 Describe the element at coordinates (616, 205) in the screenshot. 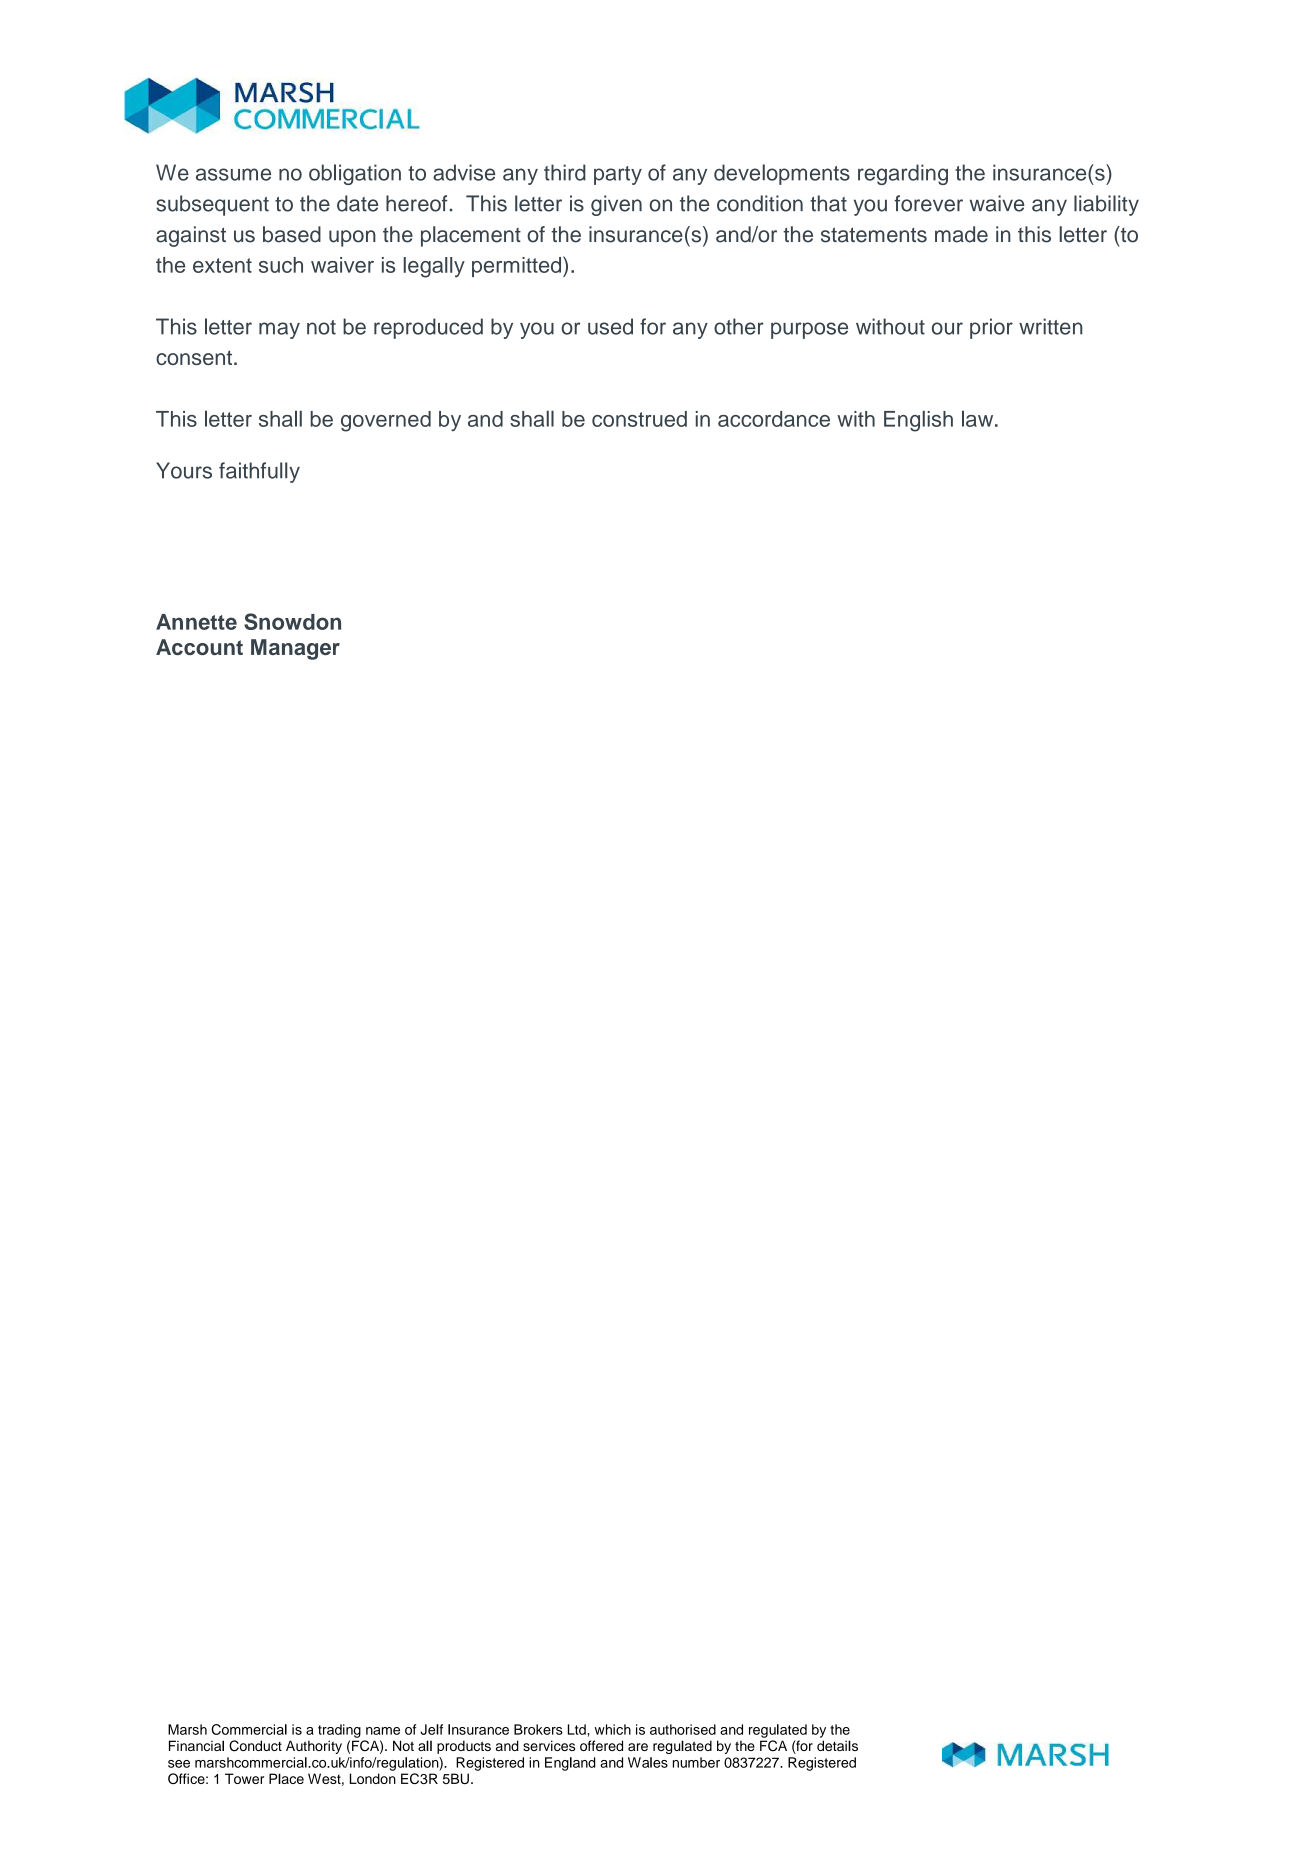

I see `given` at that location.
